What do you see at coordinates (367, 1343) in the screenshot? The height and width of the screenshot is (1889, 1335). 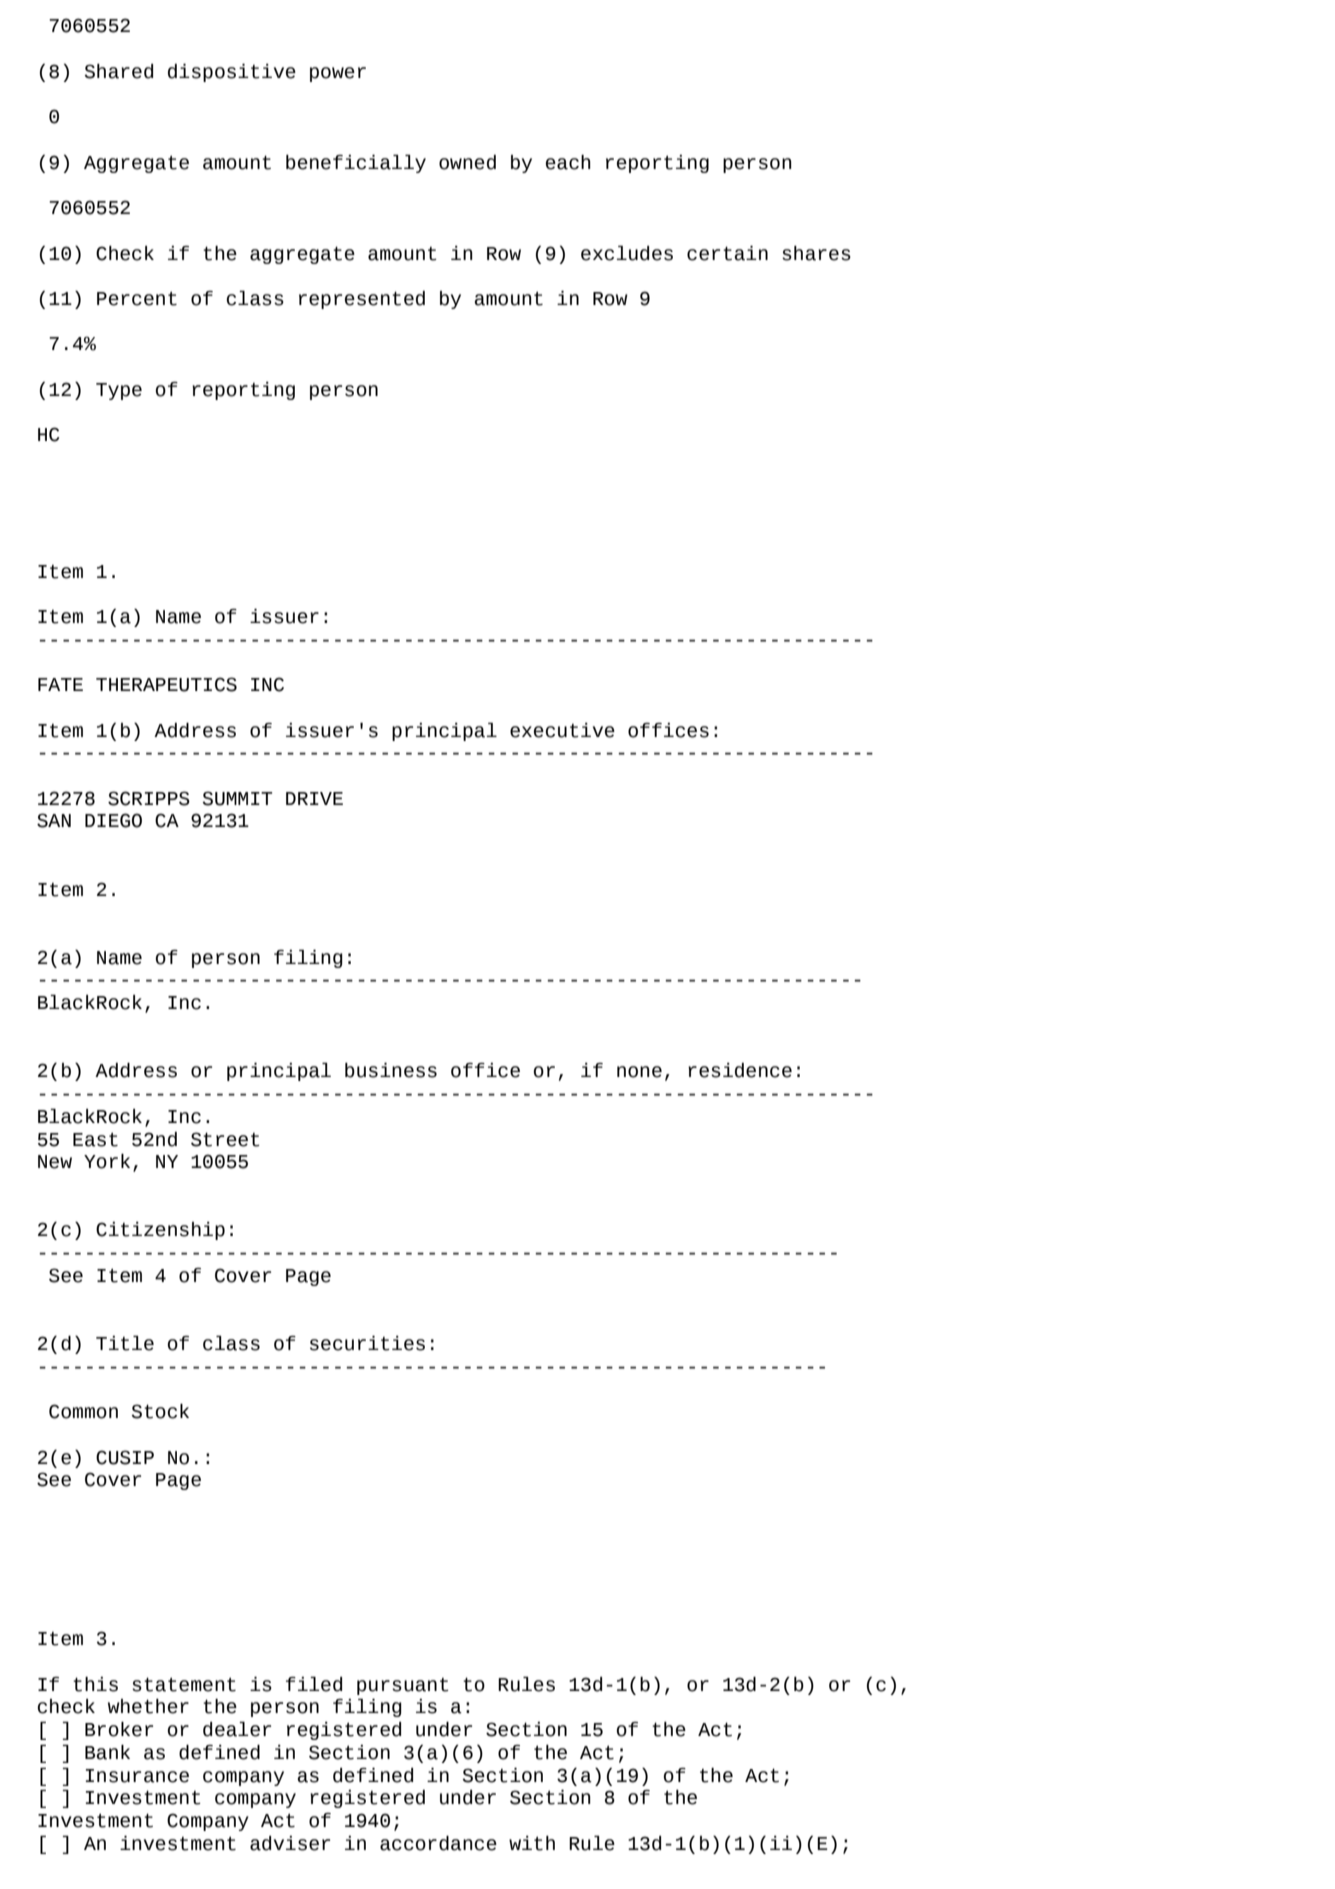 I see `securities` at bounding box center [367, 1343].
